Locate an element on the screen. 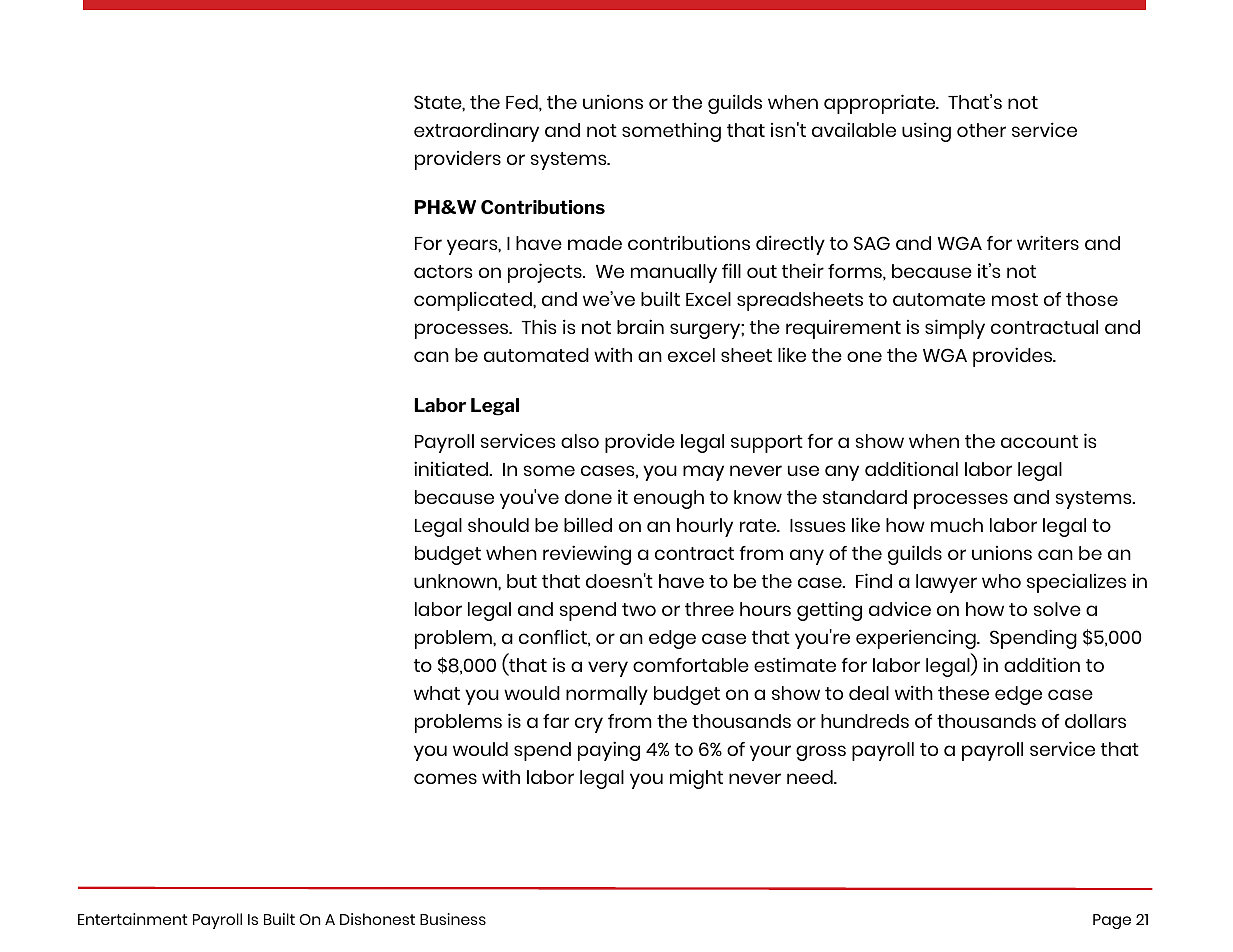 Image resolution: width=1233 pixels, height=952 pixels. Business is located at coordinates (453, 919).
